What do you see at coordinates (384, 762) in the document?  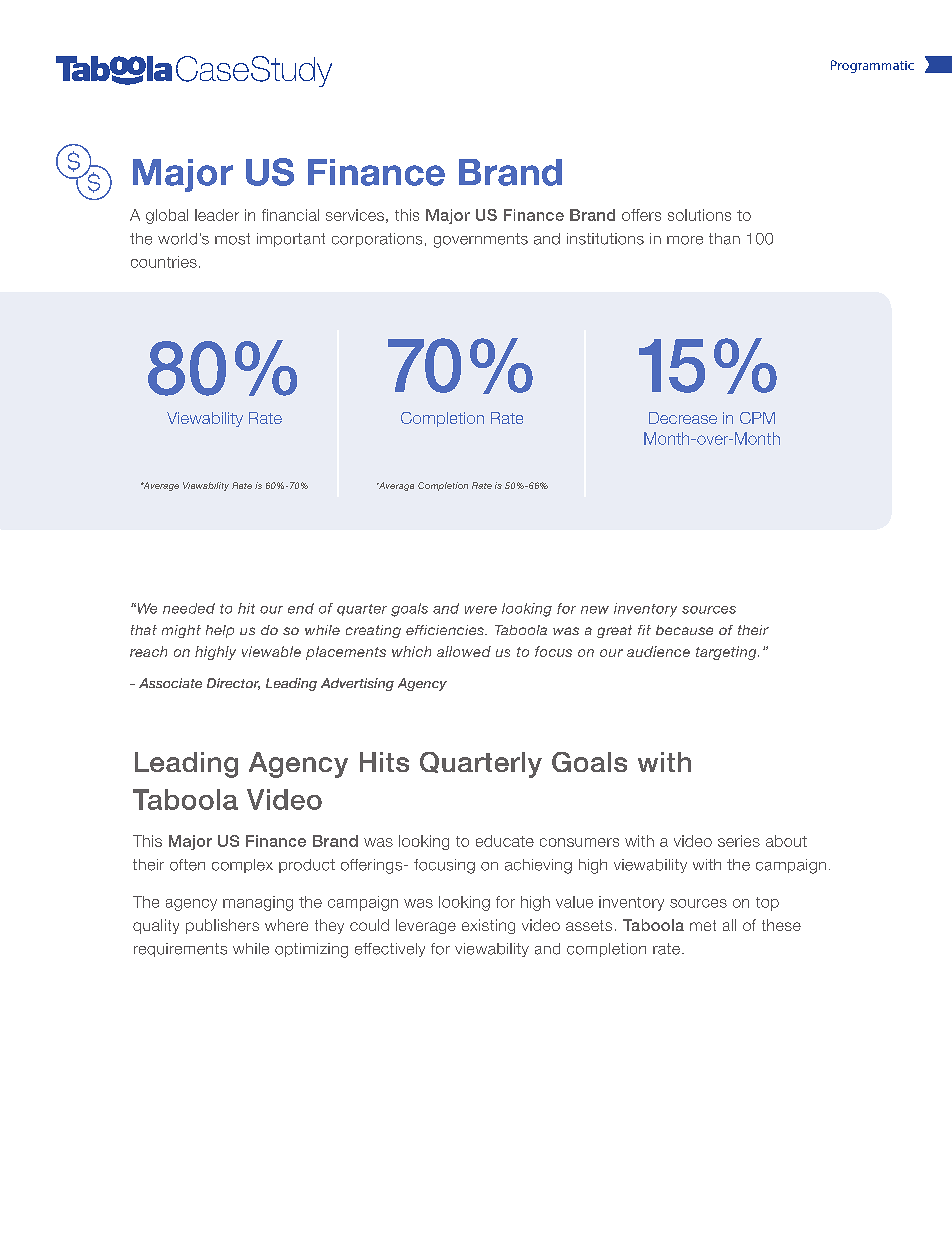 I see `Hits` at bounding box center [384, 762].
